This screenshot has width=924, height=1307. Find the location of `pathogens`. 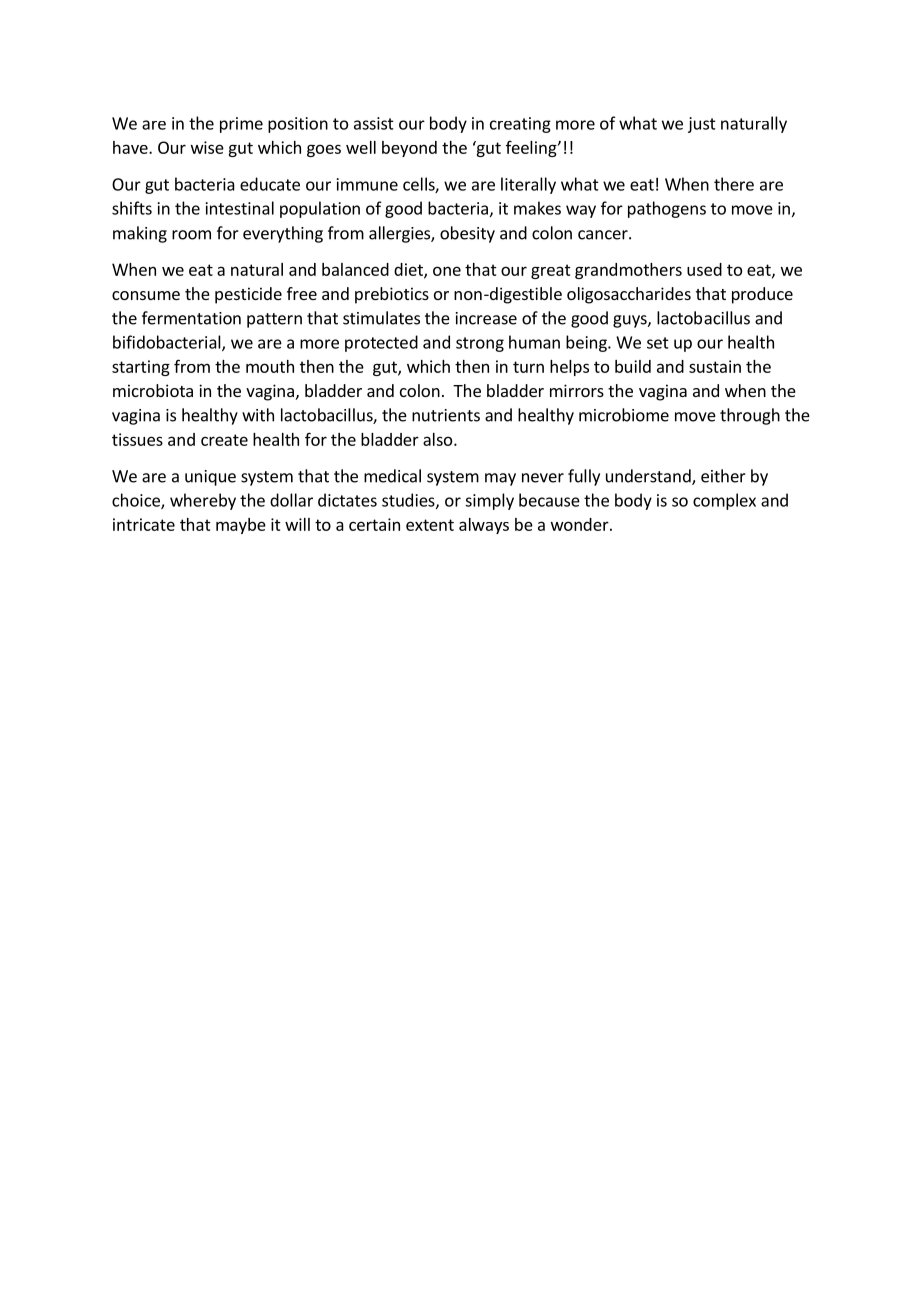

pathogens is located at coordinates (667, 209).
